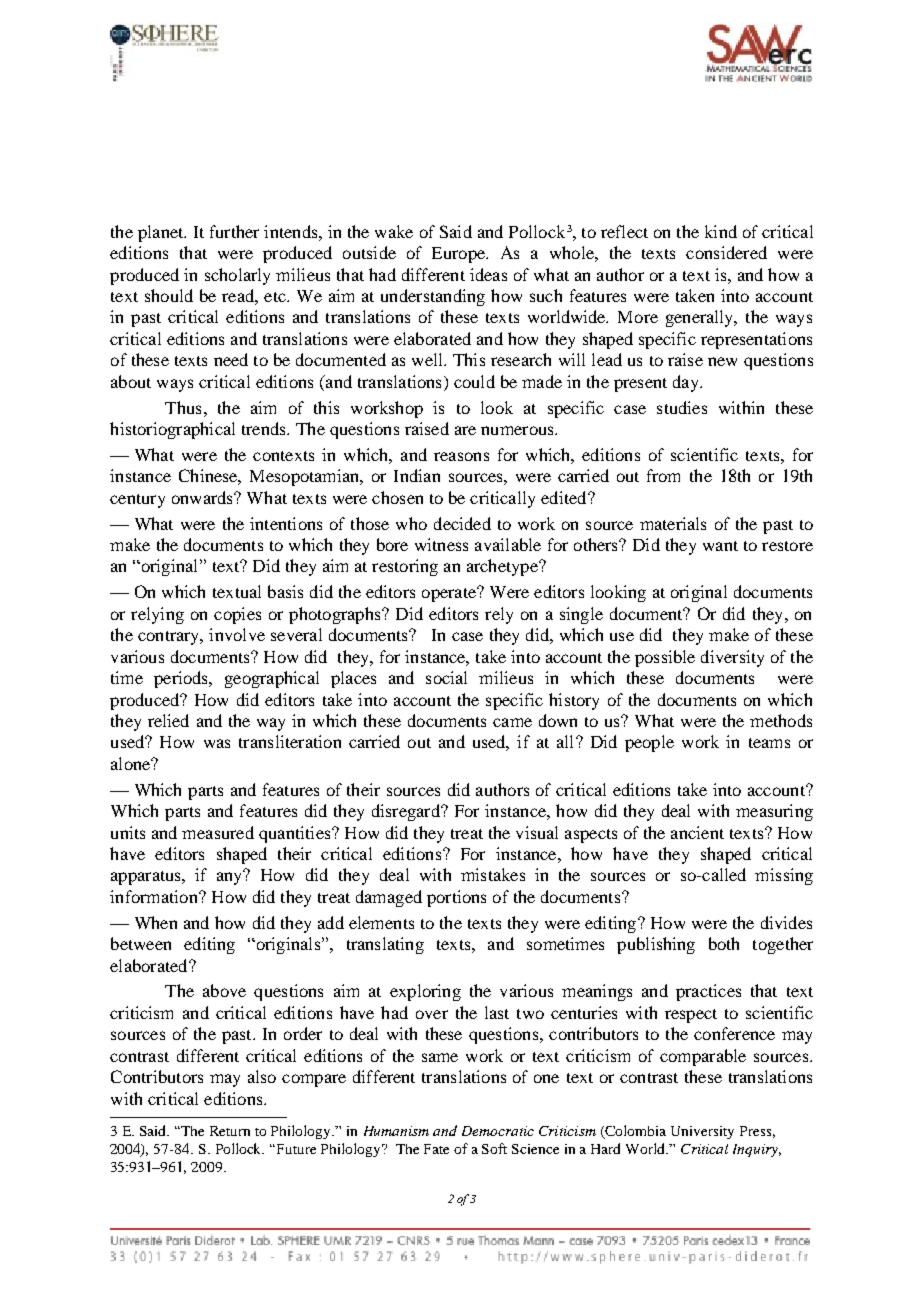 The width and height of the screenshot is (924, 1308). I want to click on reasons, so click(461, 456).
